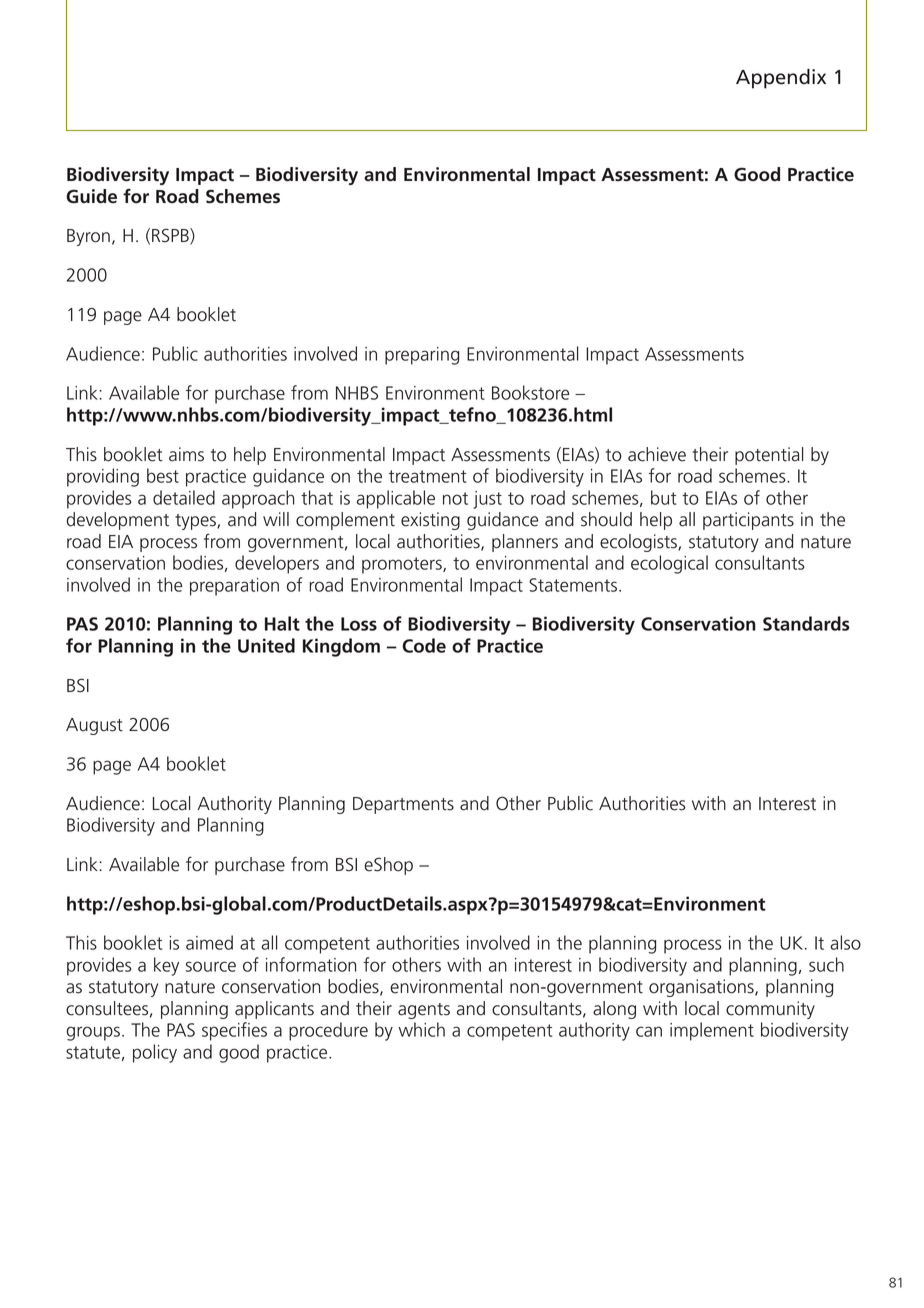  I want to click on Guide, so click(91, 196).
